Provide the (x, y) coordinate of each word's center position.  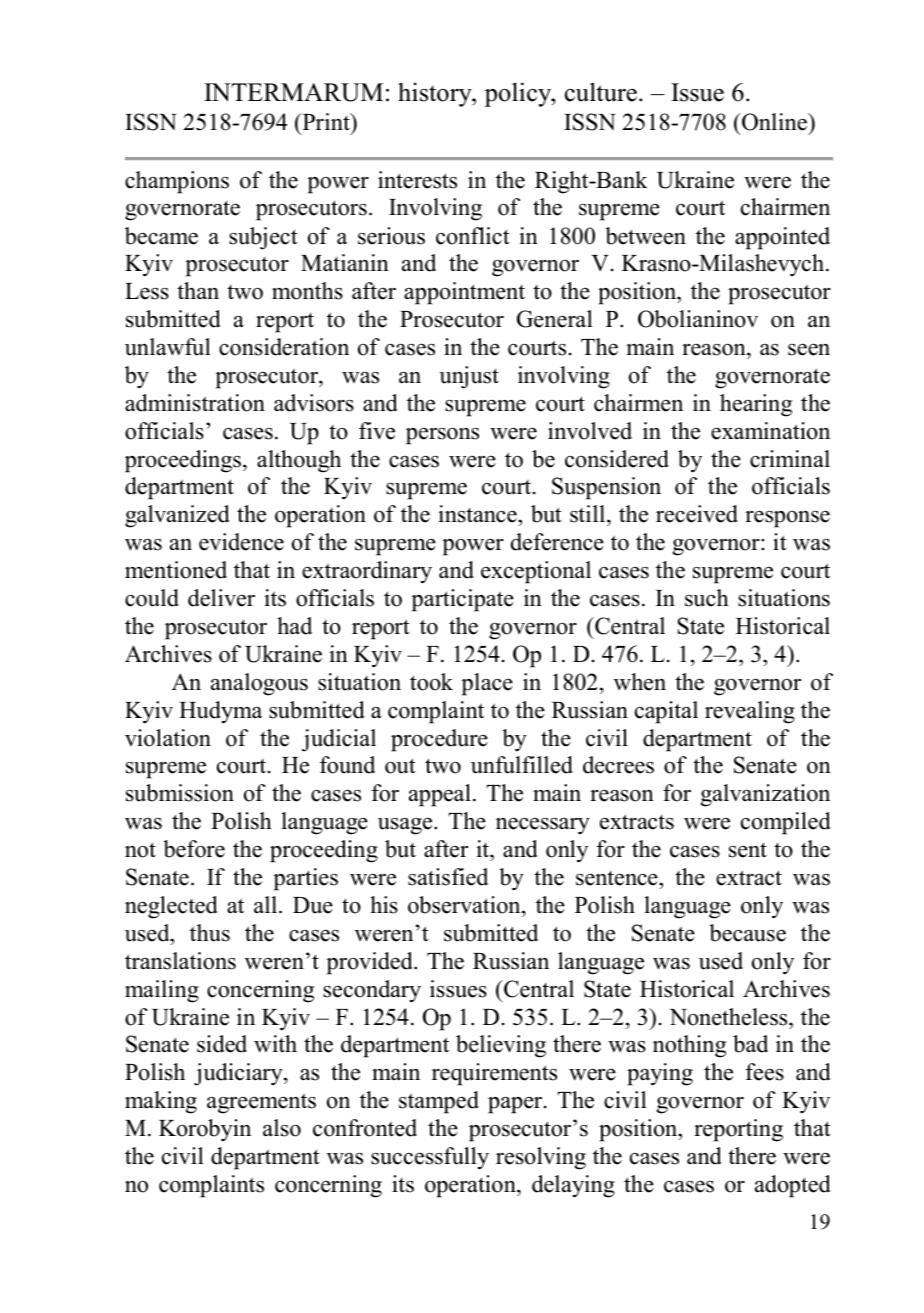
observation (465, 905)
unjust (469, 377)
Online (774, 122)
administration (195, 403)
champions (177, 182)
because (747, 933)
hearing (756, 405)
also (282, 1128)
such (707, 598)
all (267, 904)
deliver (221, 598)
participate (462, 600)
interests (417, 180)
